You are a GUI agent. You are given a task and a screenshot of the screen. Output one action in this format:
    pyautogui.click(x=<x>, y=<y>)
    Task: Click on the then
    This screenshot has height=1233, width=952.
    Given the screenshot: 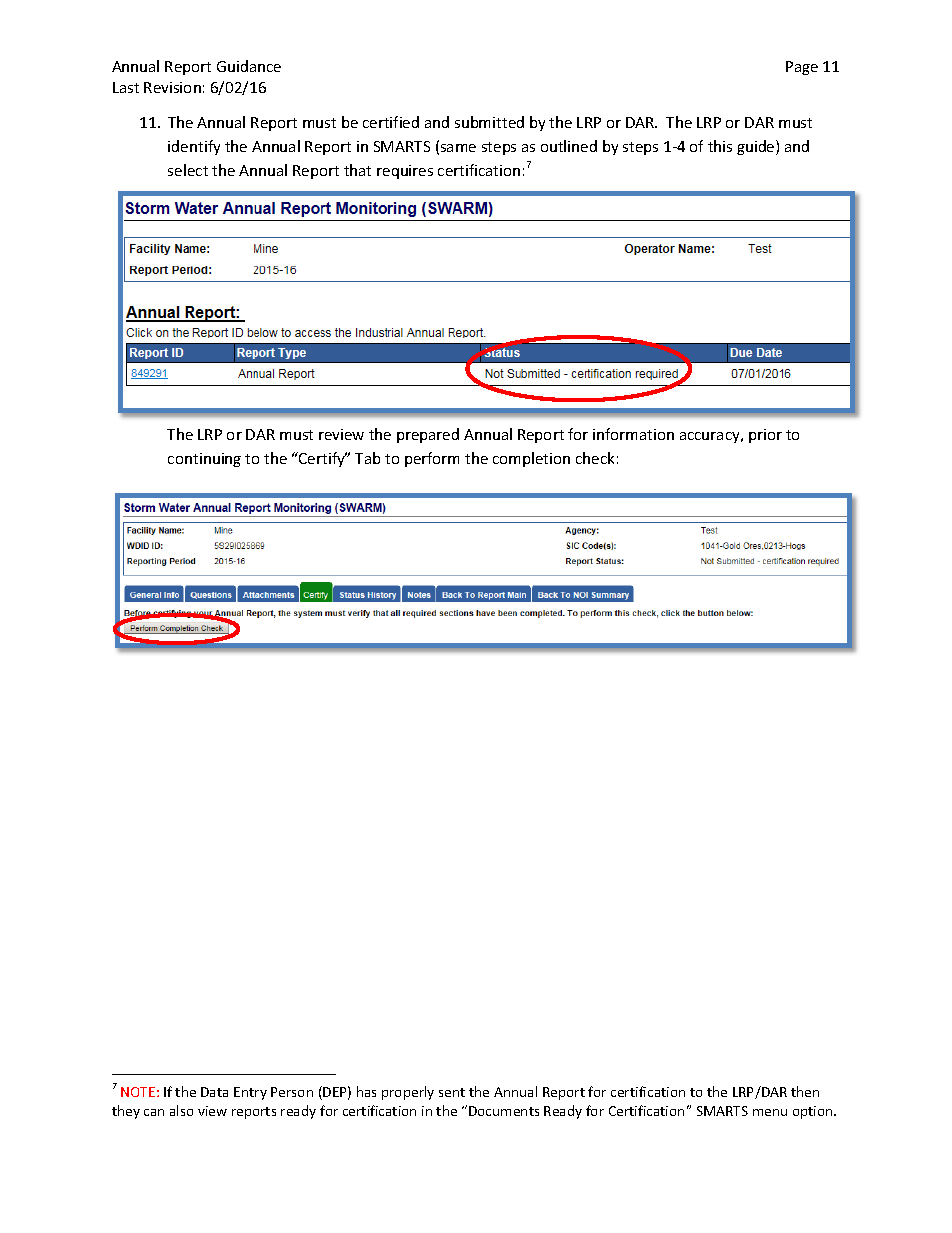 What is the action you would take?
    pyautogui.click(x=805, y=1091)
